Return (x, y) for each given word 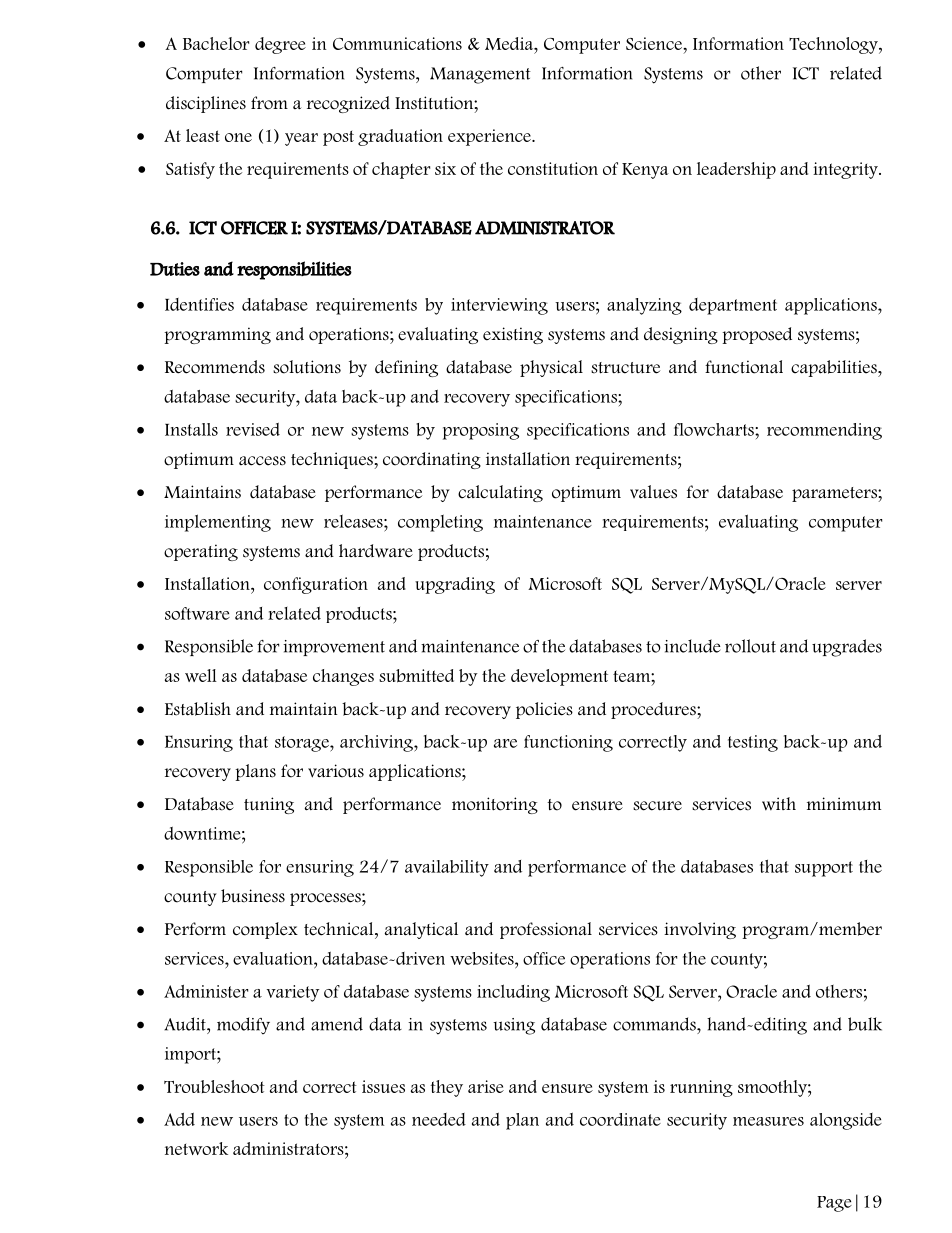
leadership (736, 170)
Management (480, 75)
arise (486, 1086)
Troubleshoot (214, 1086)
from (269, 103)
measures (768, 1121)
